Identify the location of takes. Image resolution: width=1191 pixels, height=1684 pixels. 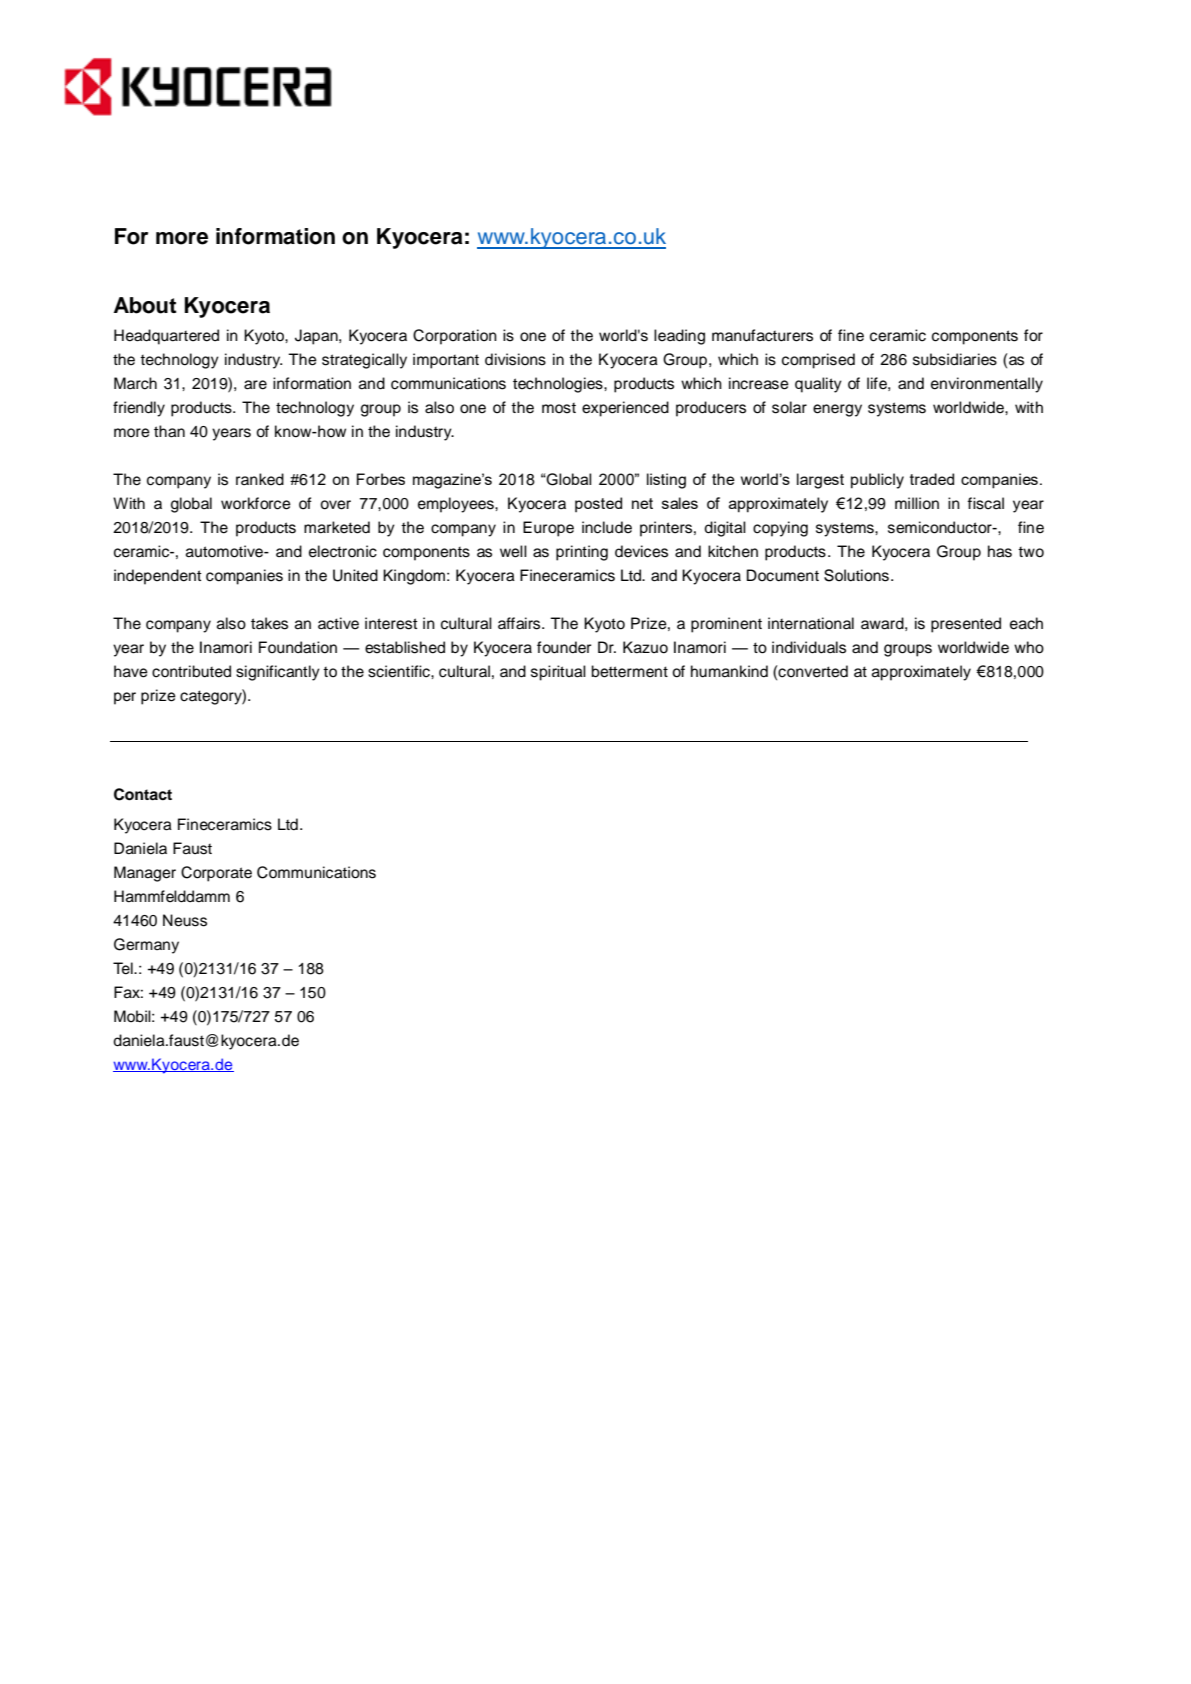
(269, 623).
